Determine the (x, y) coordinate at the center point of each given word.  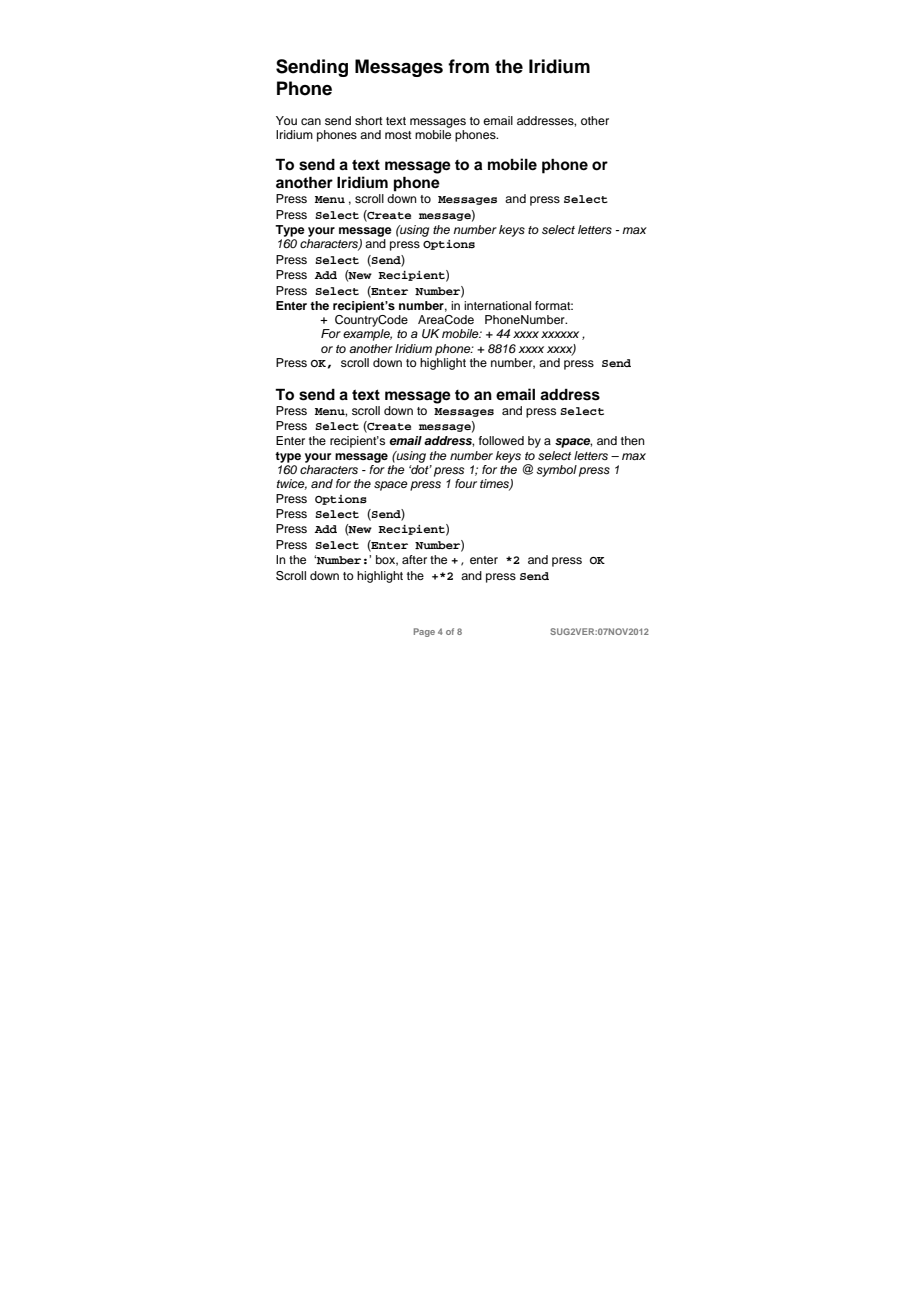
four (466, 483)
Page (424, 632)
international (497, 305)
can (311, 121)
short (369, 120)
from (468, 66)
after (414, 559)
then (633, 440)
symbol (556, 471)
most (398, 135)
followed (501, 440)
